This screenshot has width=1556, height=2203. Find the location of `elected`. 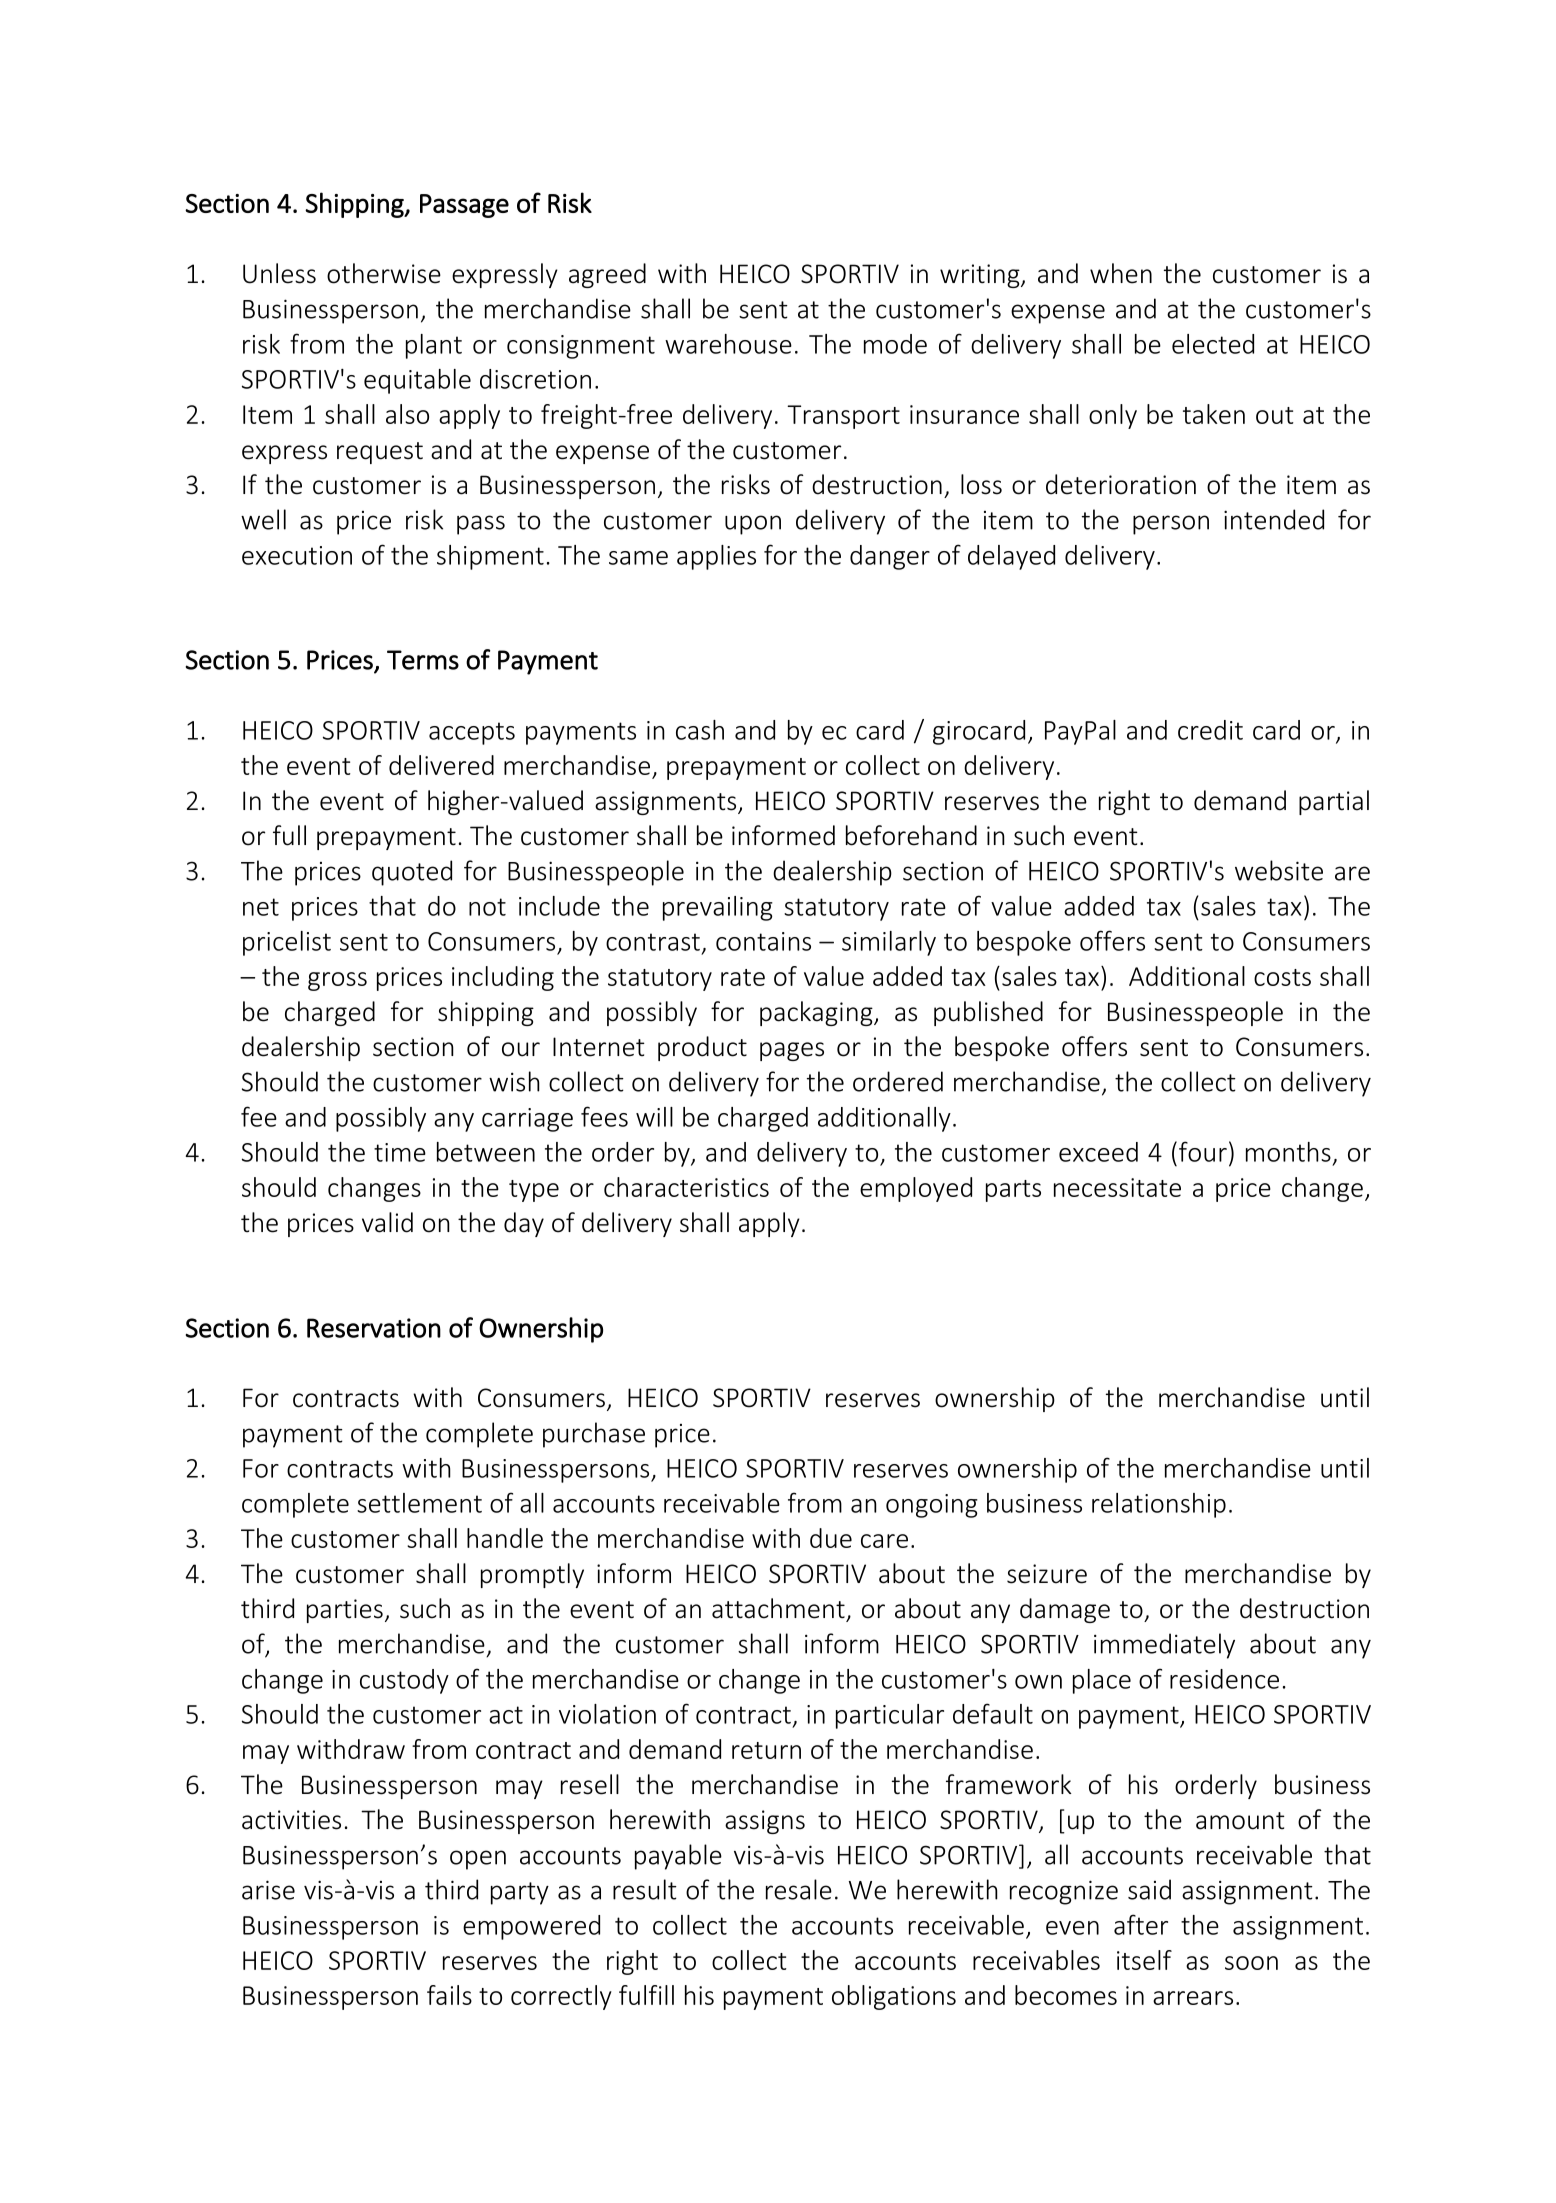

elected is located at coordinates (1213, 344).
